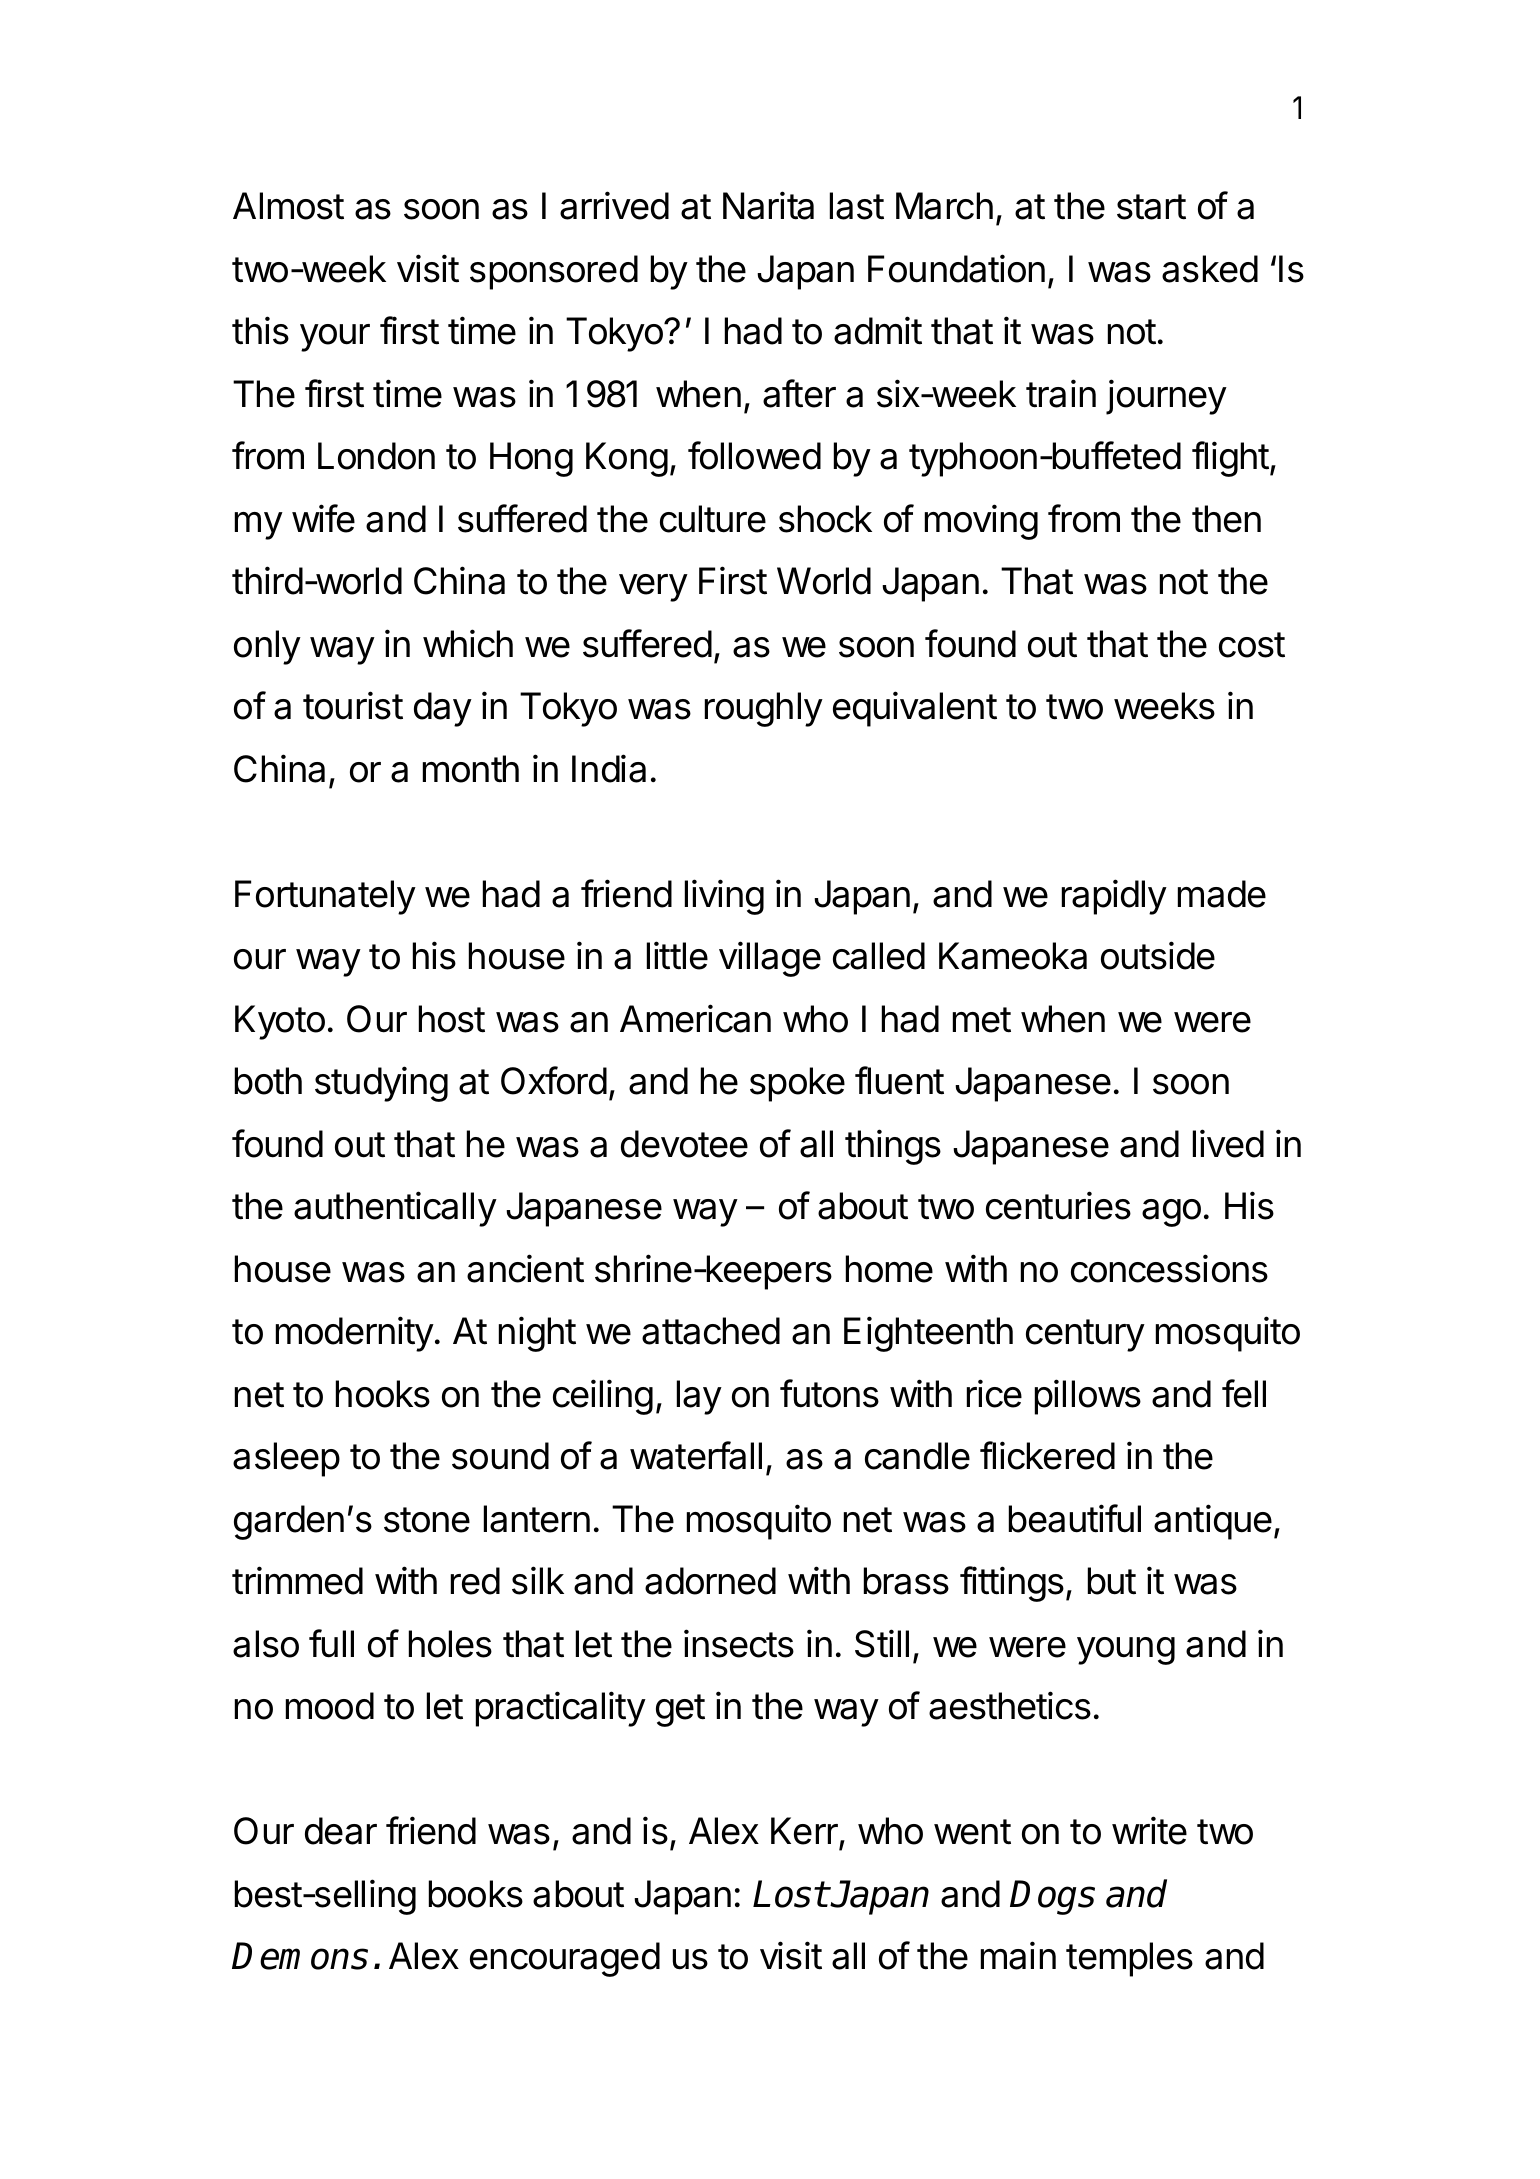 This screenshot has height=2179, width=1540. What do you see at coordinates (353, 705) in the screenshot?
I see `tourist` at bounding box center [353, 705].
